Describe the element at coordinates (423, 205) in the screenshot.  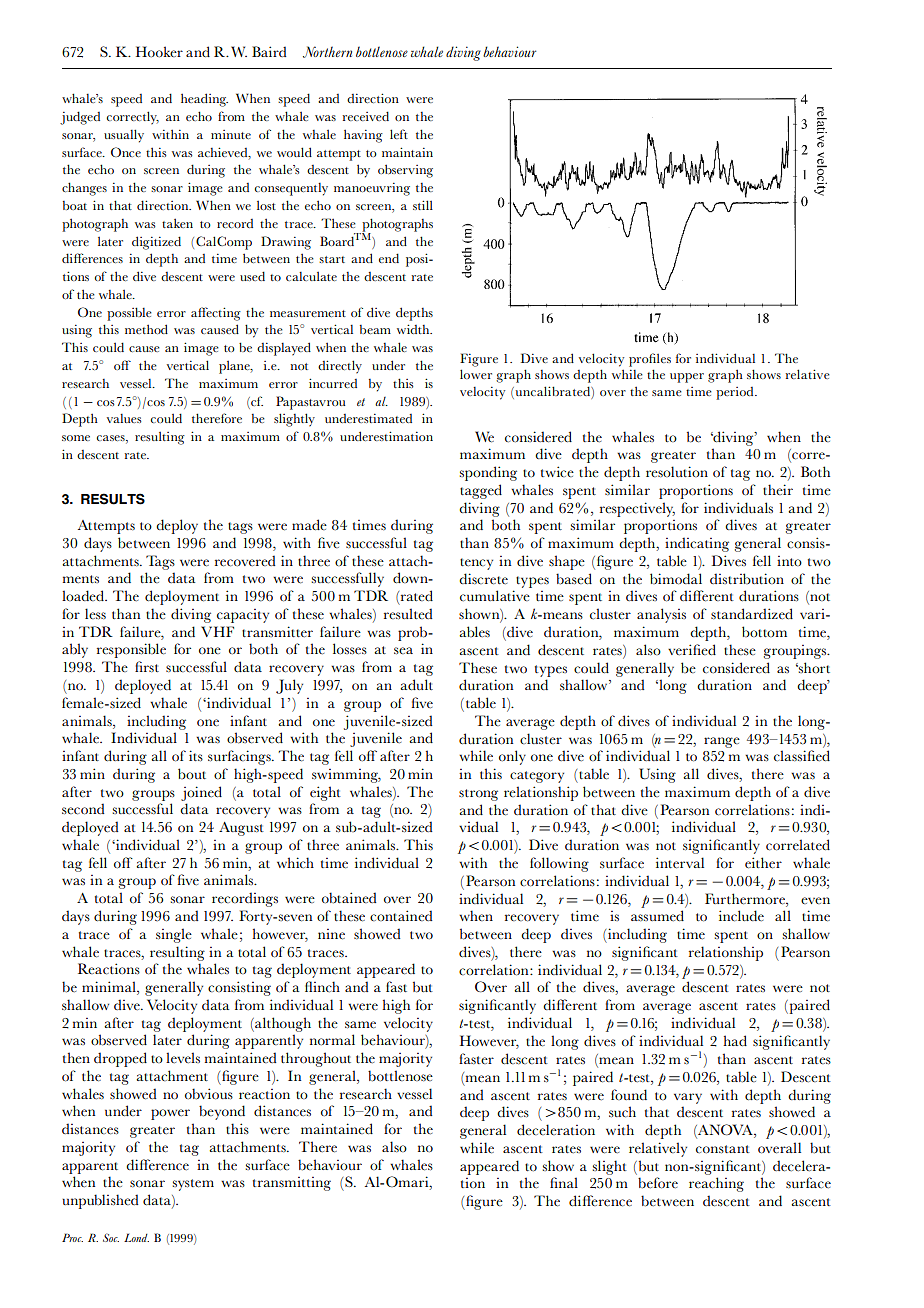
I see `still` at that location.
